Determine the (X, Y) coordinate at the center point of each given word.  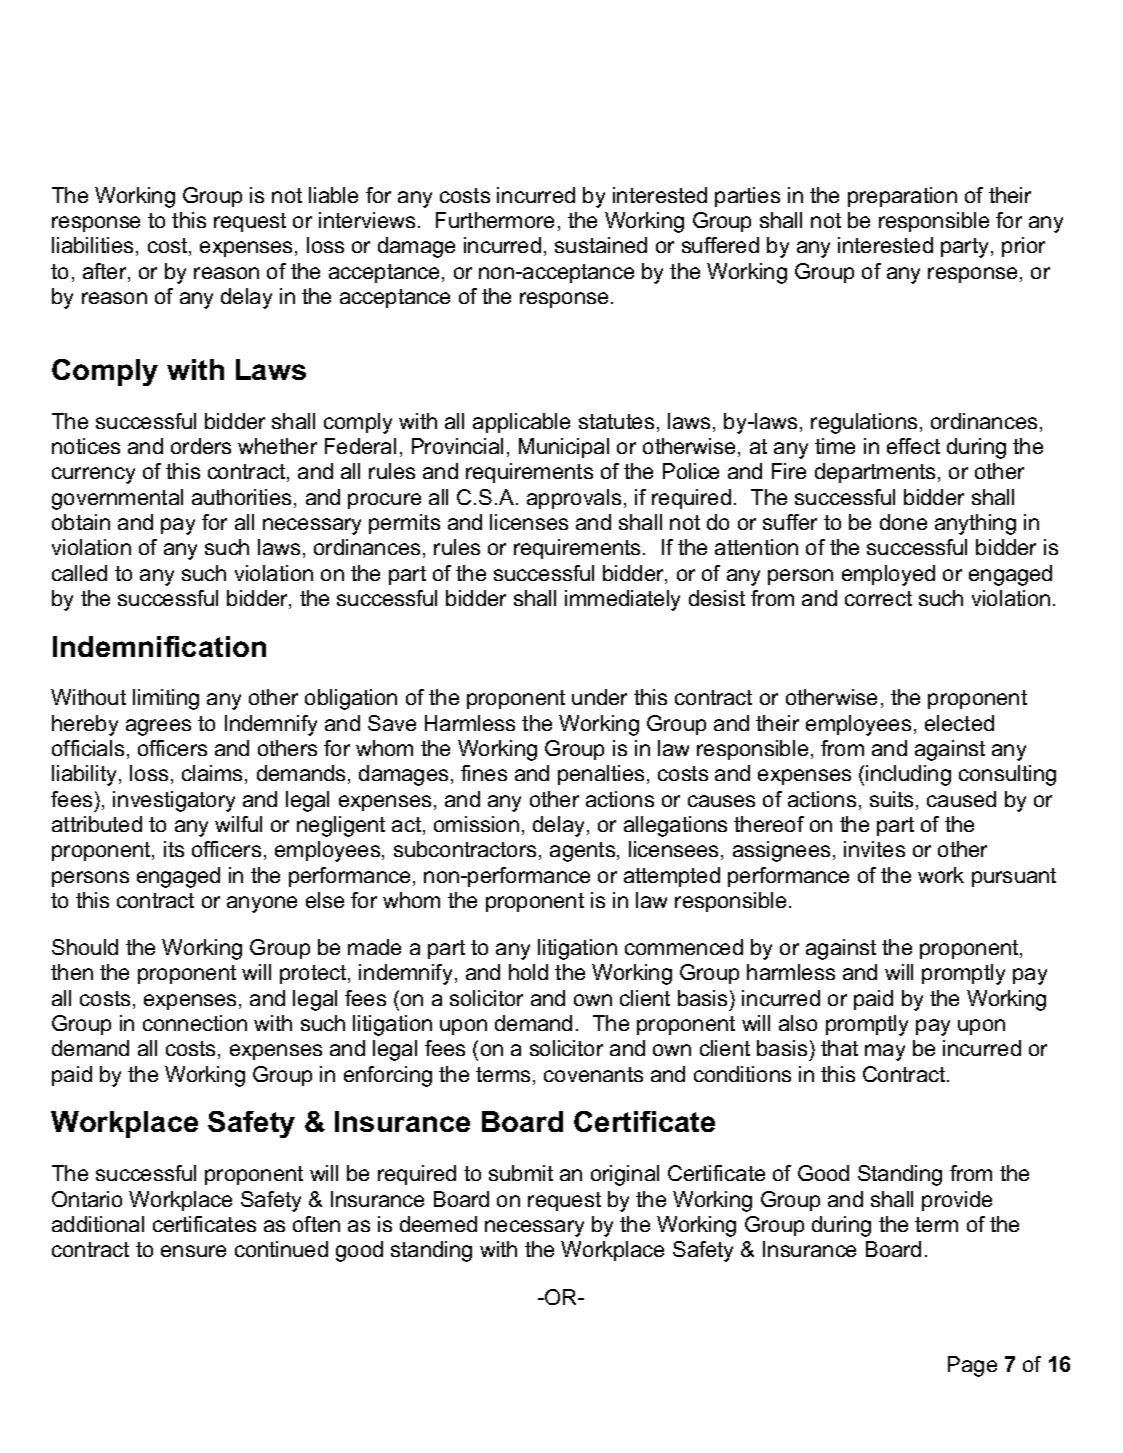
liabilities (92, 245)
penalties (601, 775)
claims (212, 773)
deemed (438, 1224)
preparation (902, 197)
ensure (193, 1251)
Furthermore (495, 220)
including (908, 775)
